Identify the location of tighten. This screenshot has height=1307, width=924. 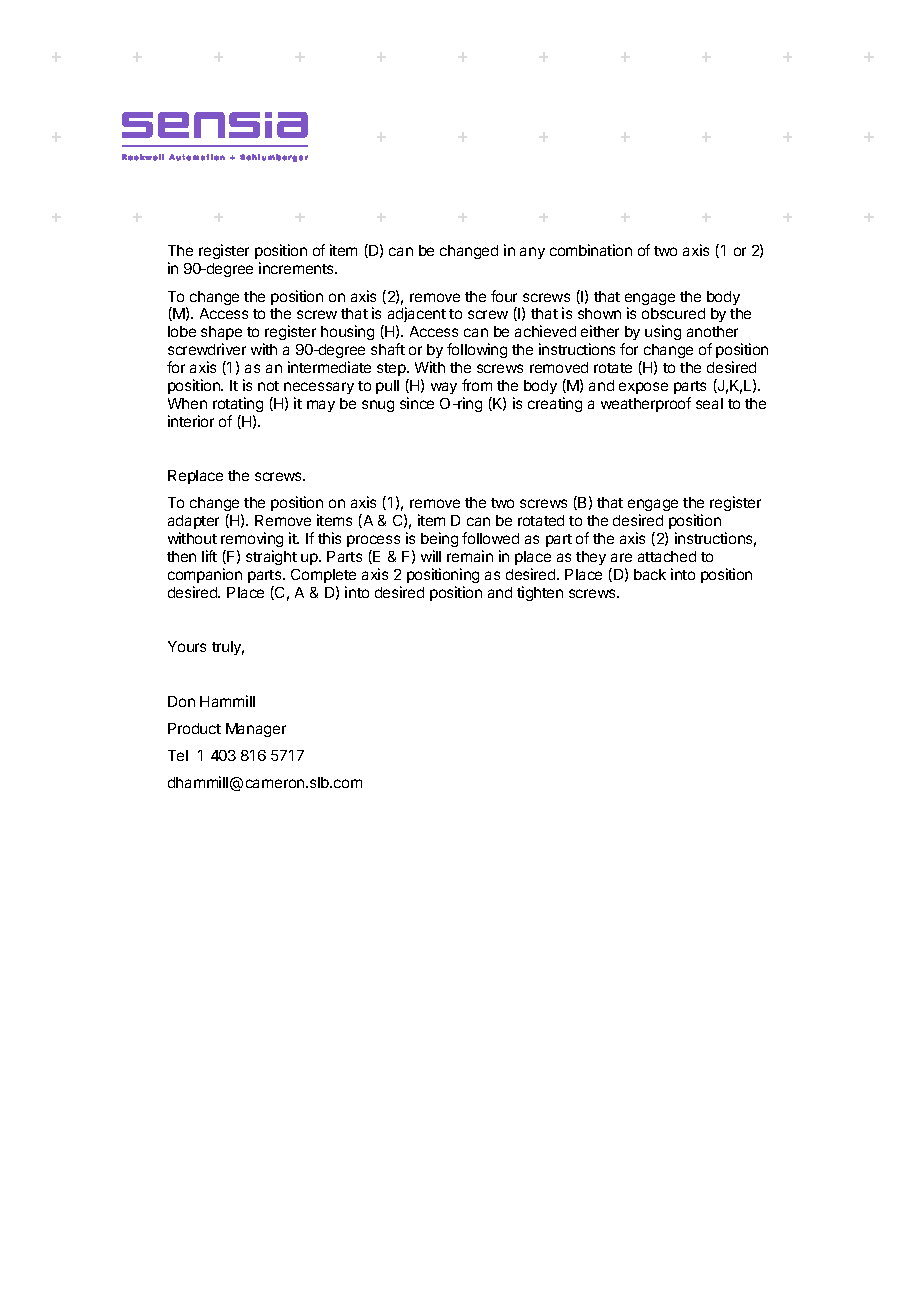
(540, 593).
